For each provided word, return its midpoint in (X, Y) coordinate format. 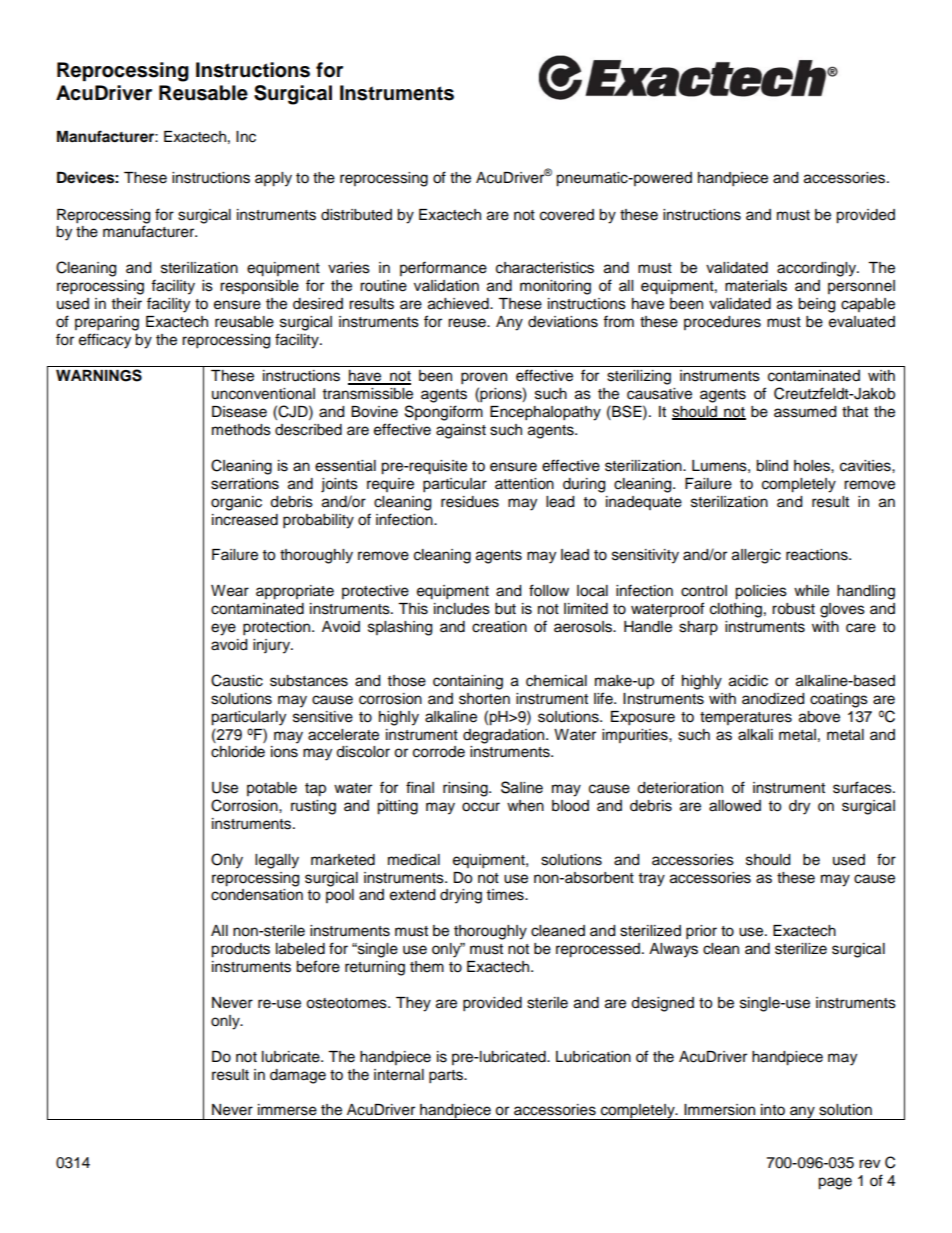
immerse (287, 1110)
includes (462, 609)
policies (761, 592)
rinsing (466, 789)
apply (273, 179)
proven (484, 378)
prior (701, 932)
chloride (238, 752)
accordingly (817, 269)
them (427, 967)
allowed (735, 806)
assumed (805, 412)
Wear (230, 591)
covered (567, 215)
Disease (239, 412)
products (240, 950)
